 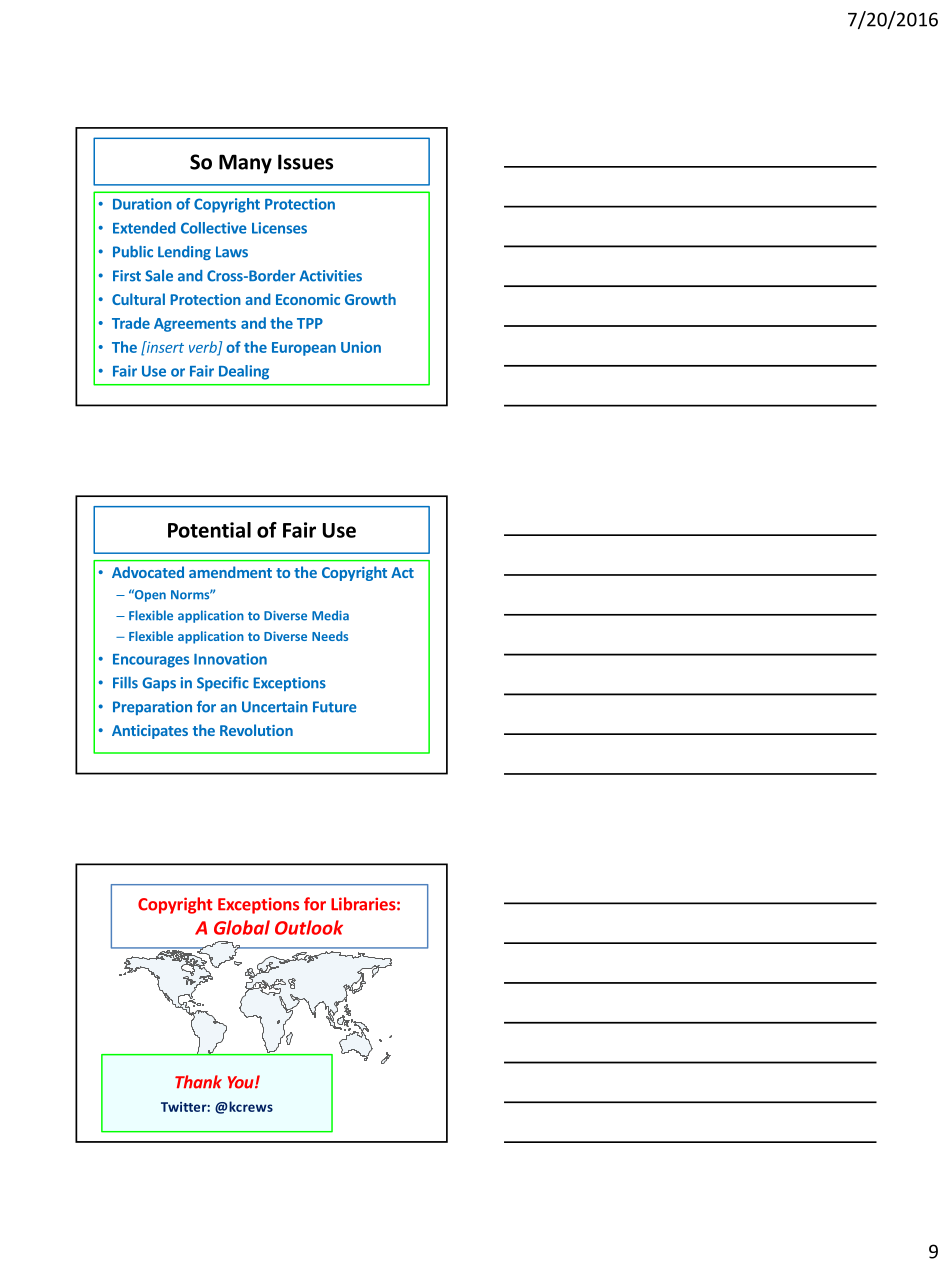 I want to click on Thank, so click(x=198, y=1082).
